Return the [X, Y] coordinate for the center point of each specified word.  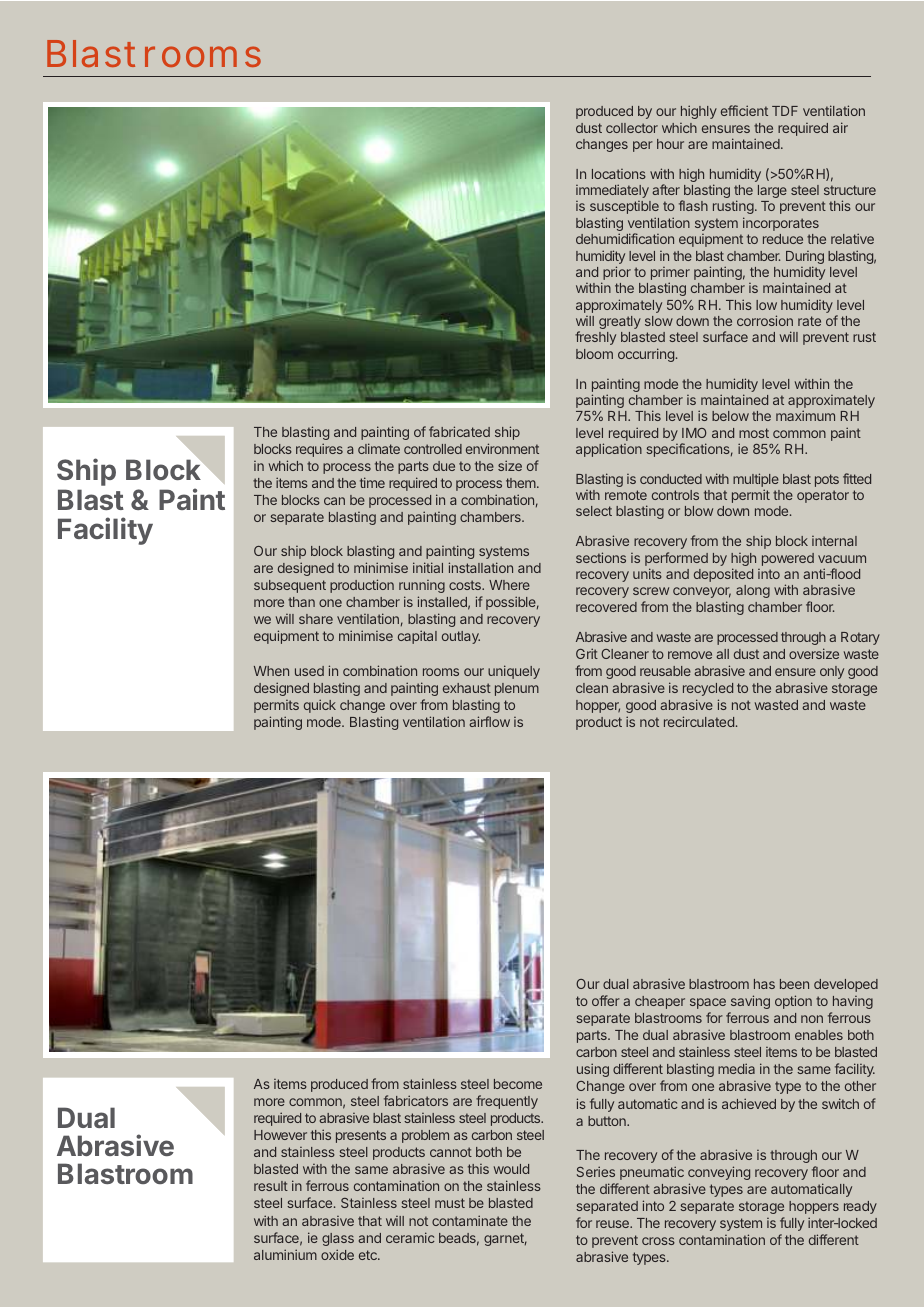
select [594, 511]
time [372, 482]
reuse [613, 1224]
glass [338, 1239]
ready [860, 1207]
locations [619, 174]
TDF [785, 111]
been [794, 984]
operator [823, 496]
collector [632, 128]
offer [606, 1000]
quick [320, 706]
